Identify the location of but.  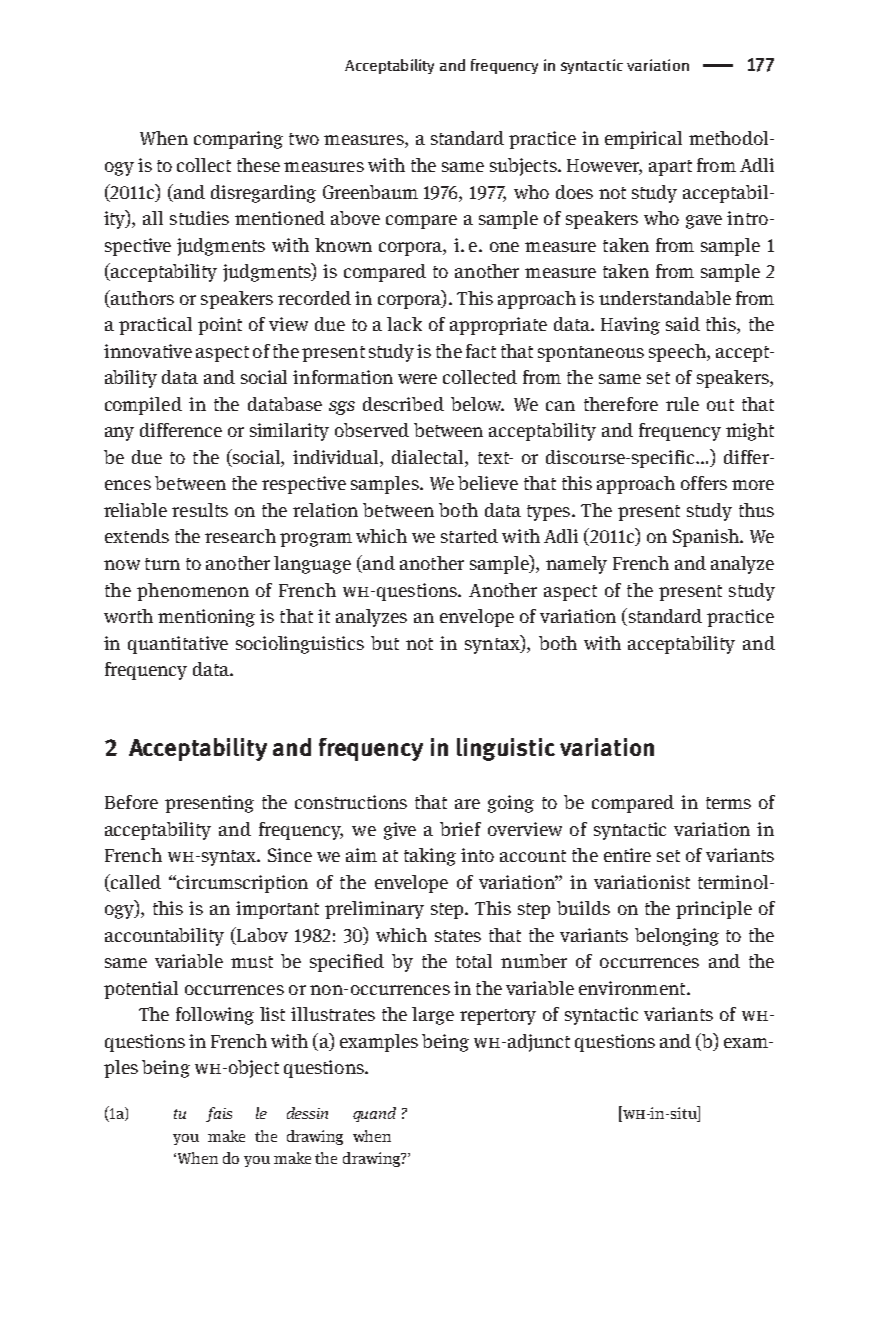
(385, 643).
